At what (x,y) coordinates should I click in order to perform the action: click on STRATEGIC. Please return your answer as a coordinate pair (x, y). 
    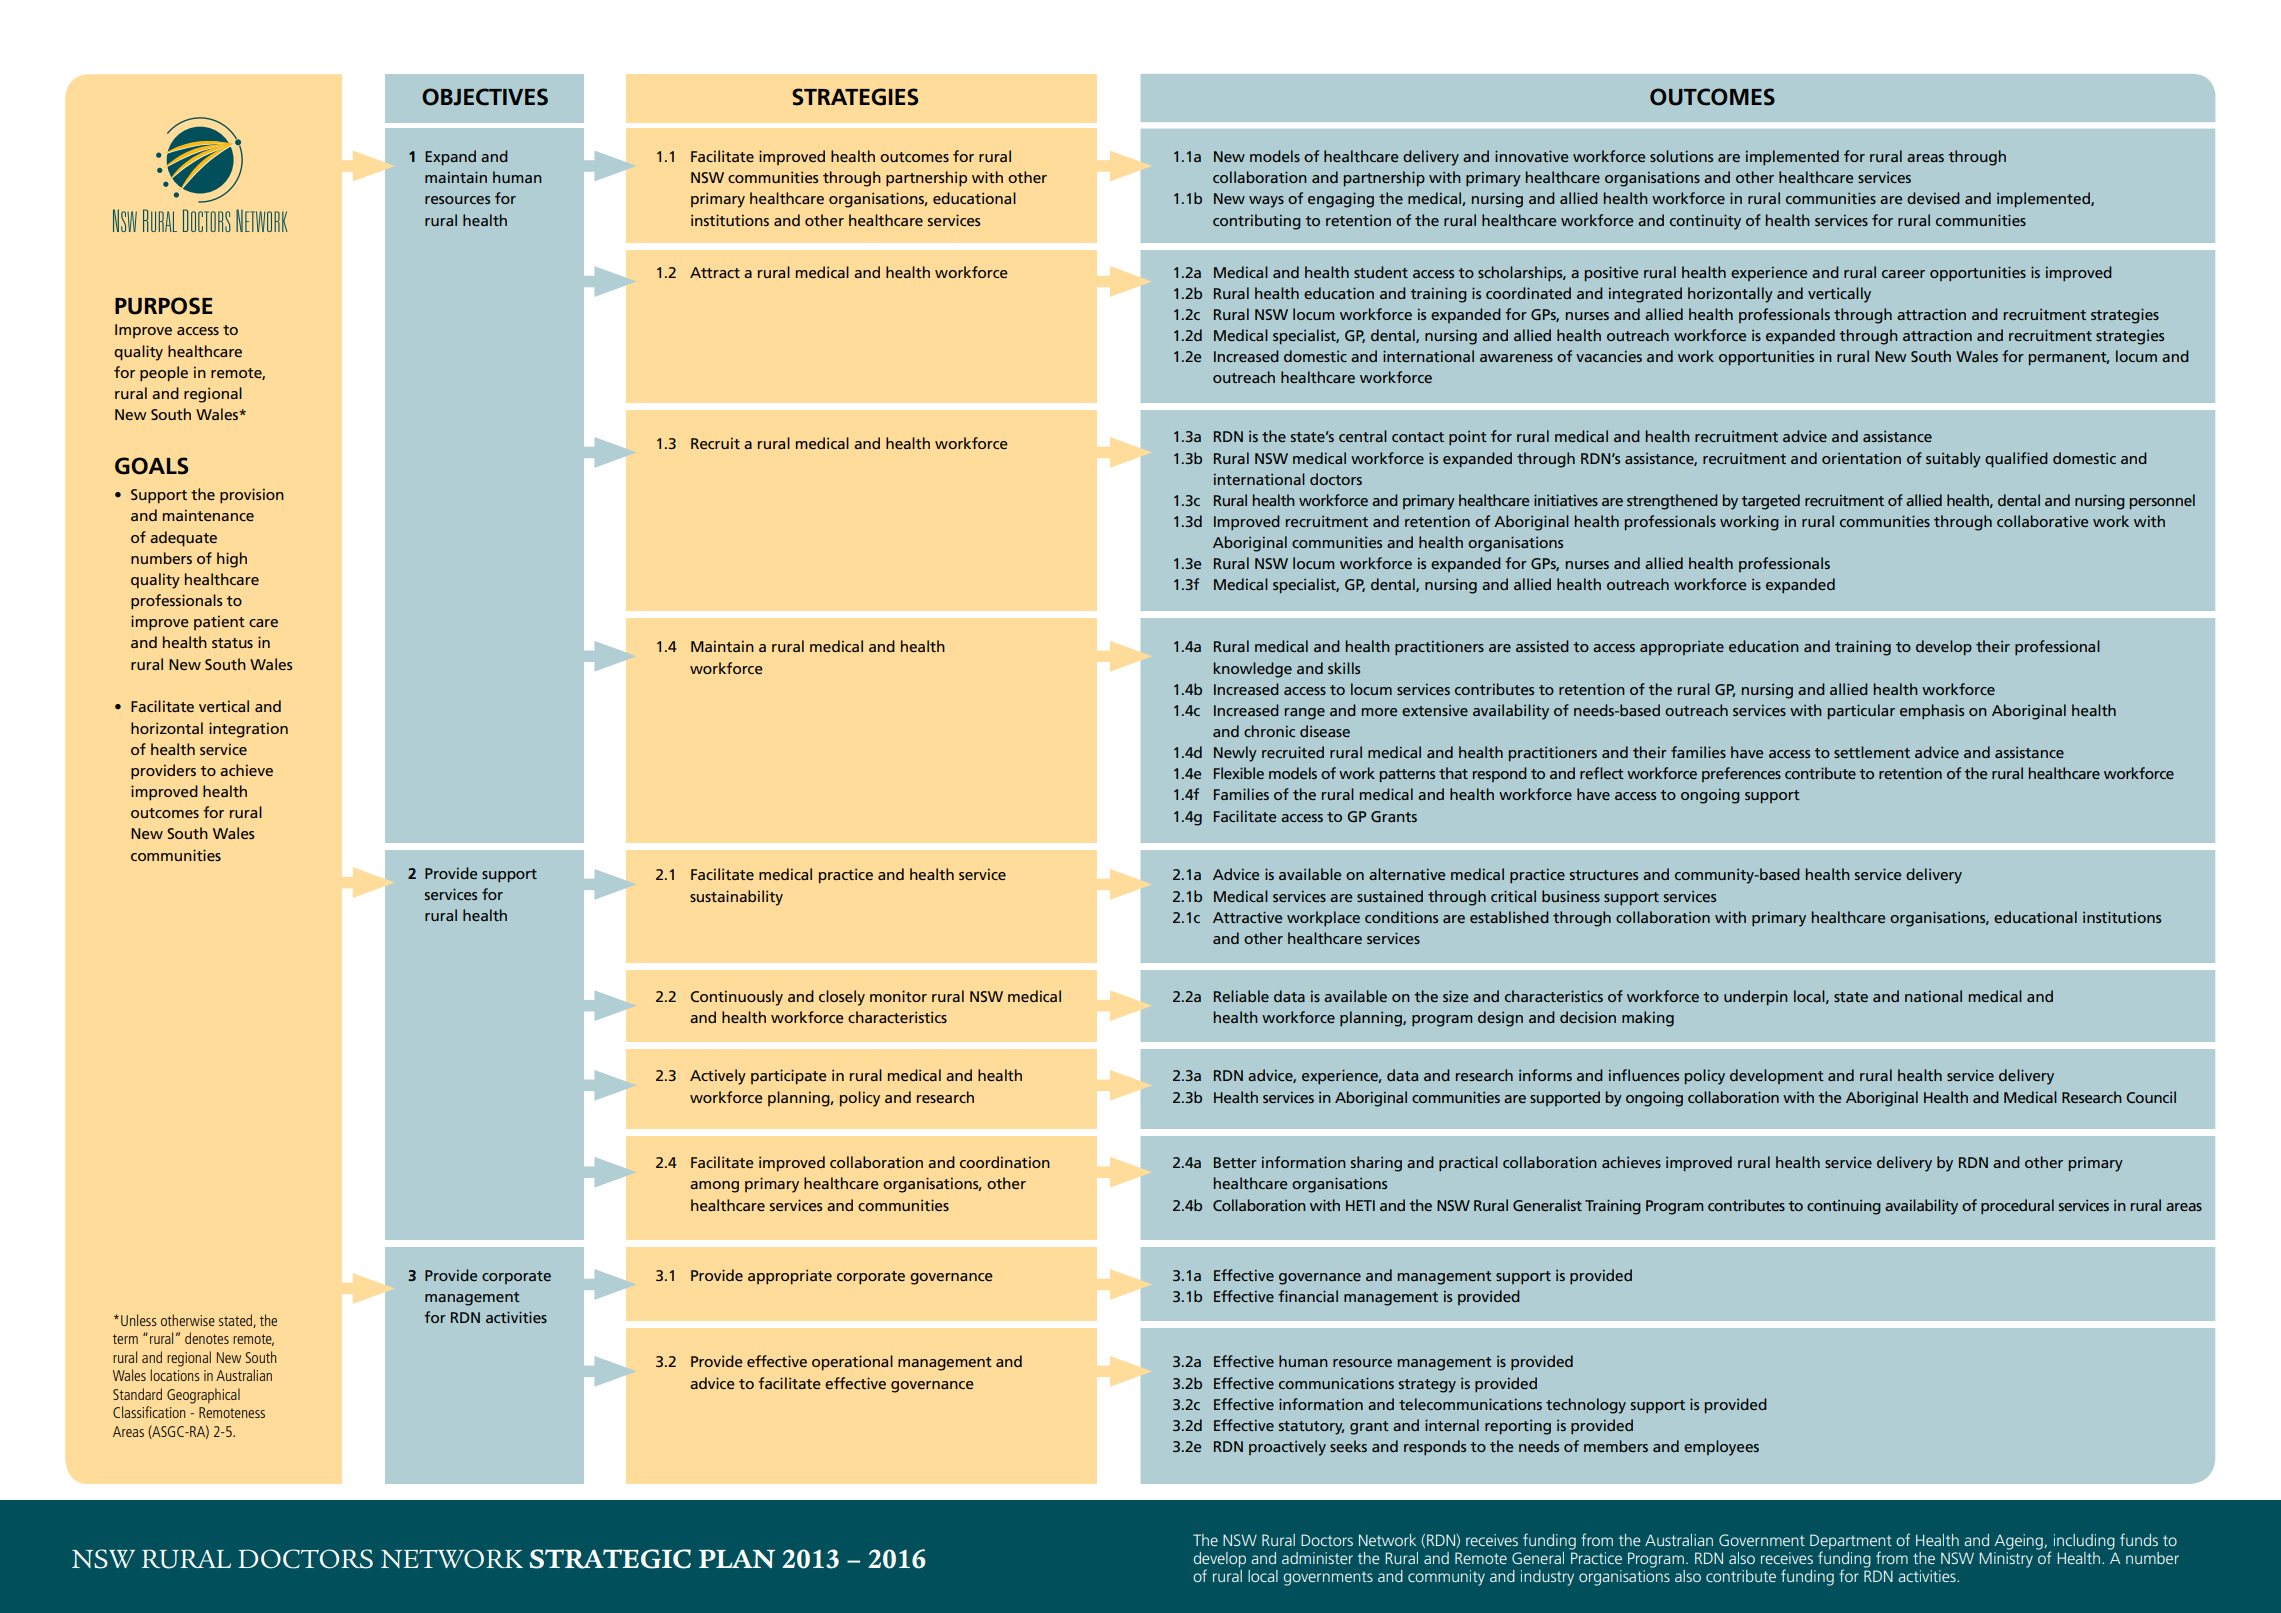
    Looking at the image, I should click on (610, 1559).
